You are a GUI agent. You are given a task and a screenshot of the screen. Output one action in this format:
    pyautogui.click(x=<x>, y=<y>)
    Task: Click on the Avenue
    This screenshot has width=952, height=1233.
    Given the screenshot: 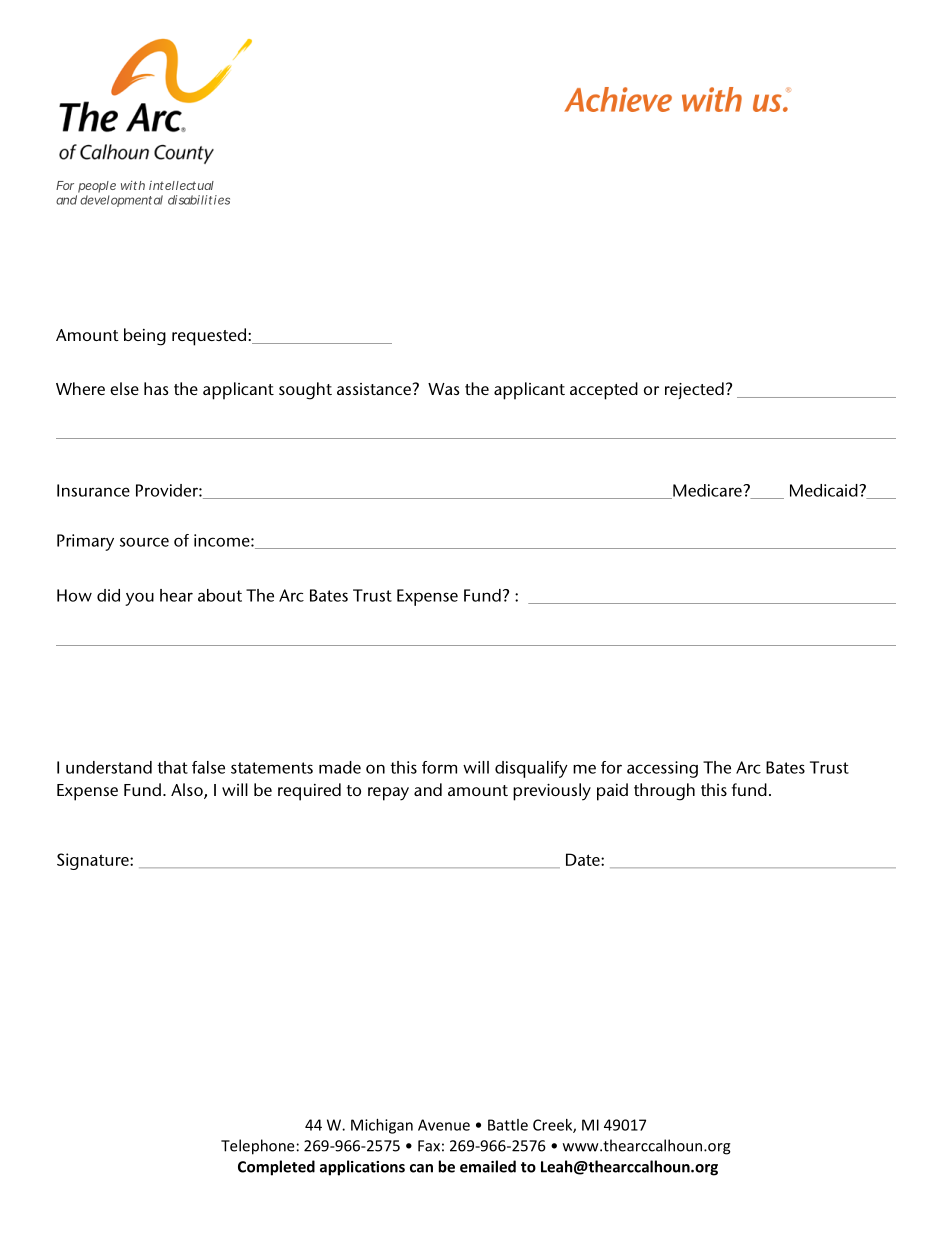 What is the action you would take?
    pyautogui.click(x=444, y=1125)
